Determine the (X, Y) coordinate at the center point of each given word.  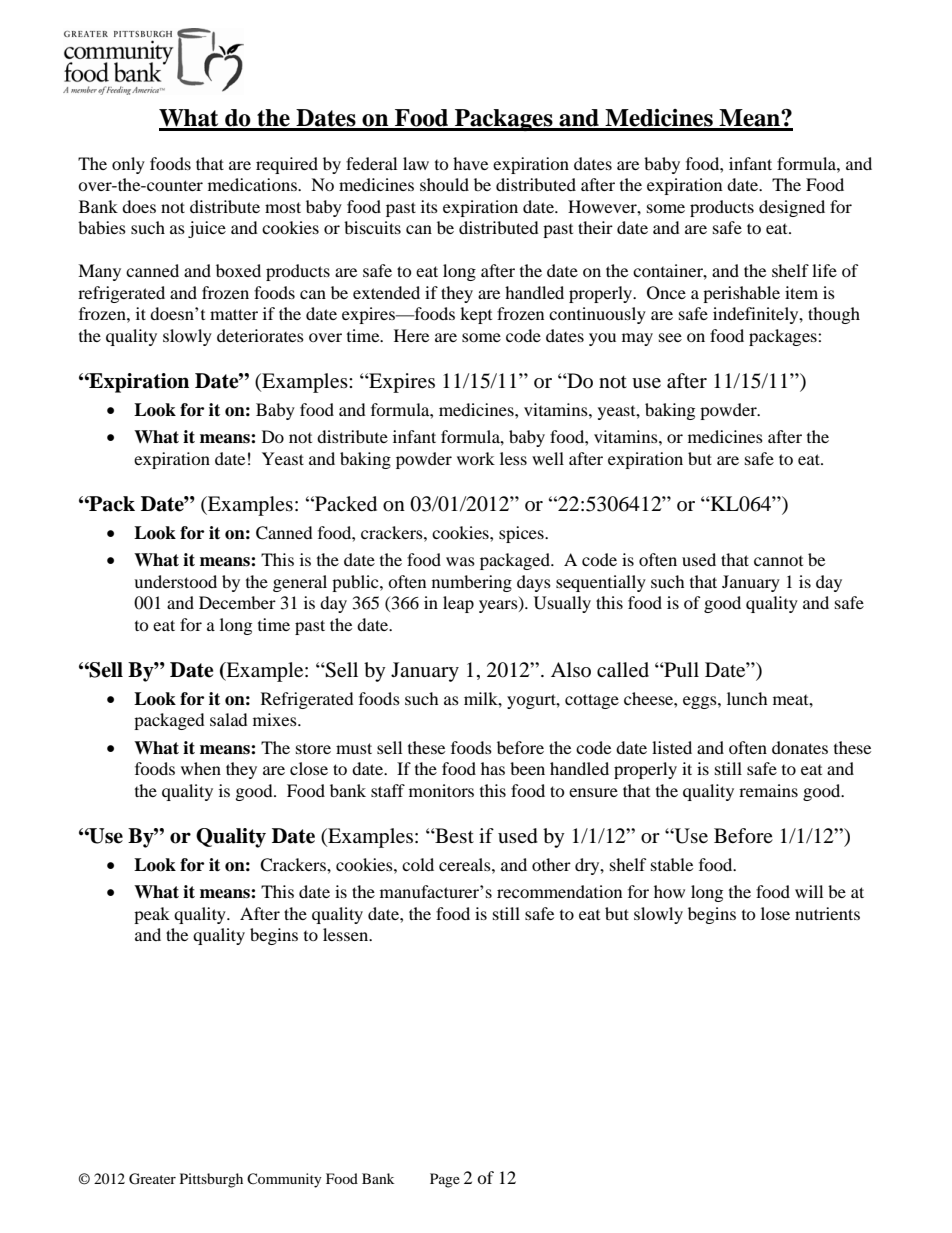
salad (229, 719)
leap (458, 604)
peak (152, 915)
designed (792, 208)
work (476, 458)
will (809, 891)
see (670, 337)
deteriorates (260, 335)
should (444, 184)
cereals (466, 864)
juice (207, 229)
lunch (747, 698)
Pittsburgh (211, 1180)
